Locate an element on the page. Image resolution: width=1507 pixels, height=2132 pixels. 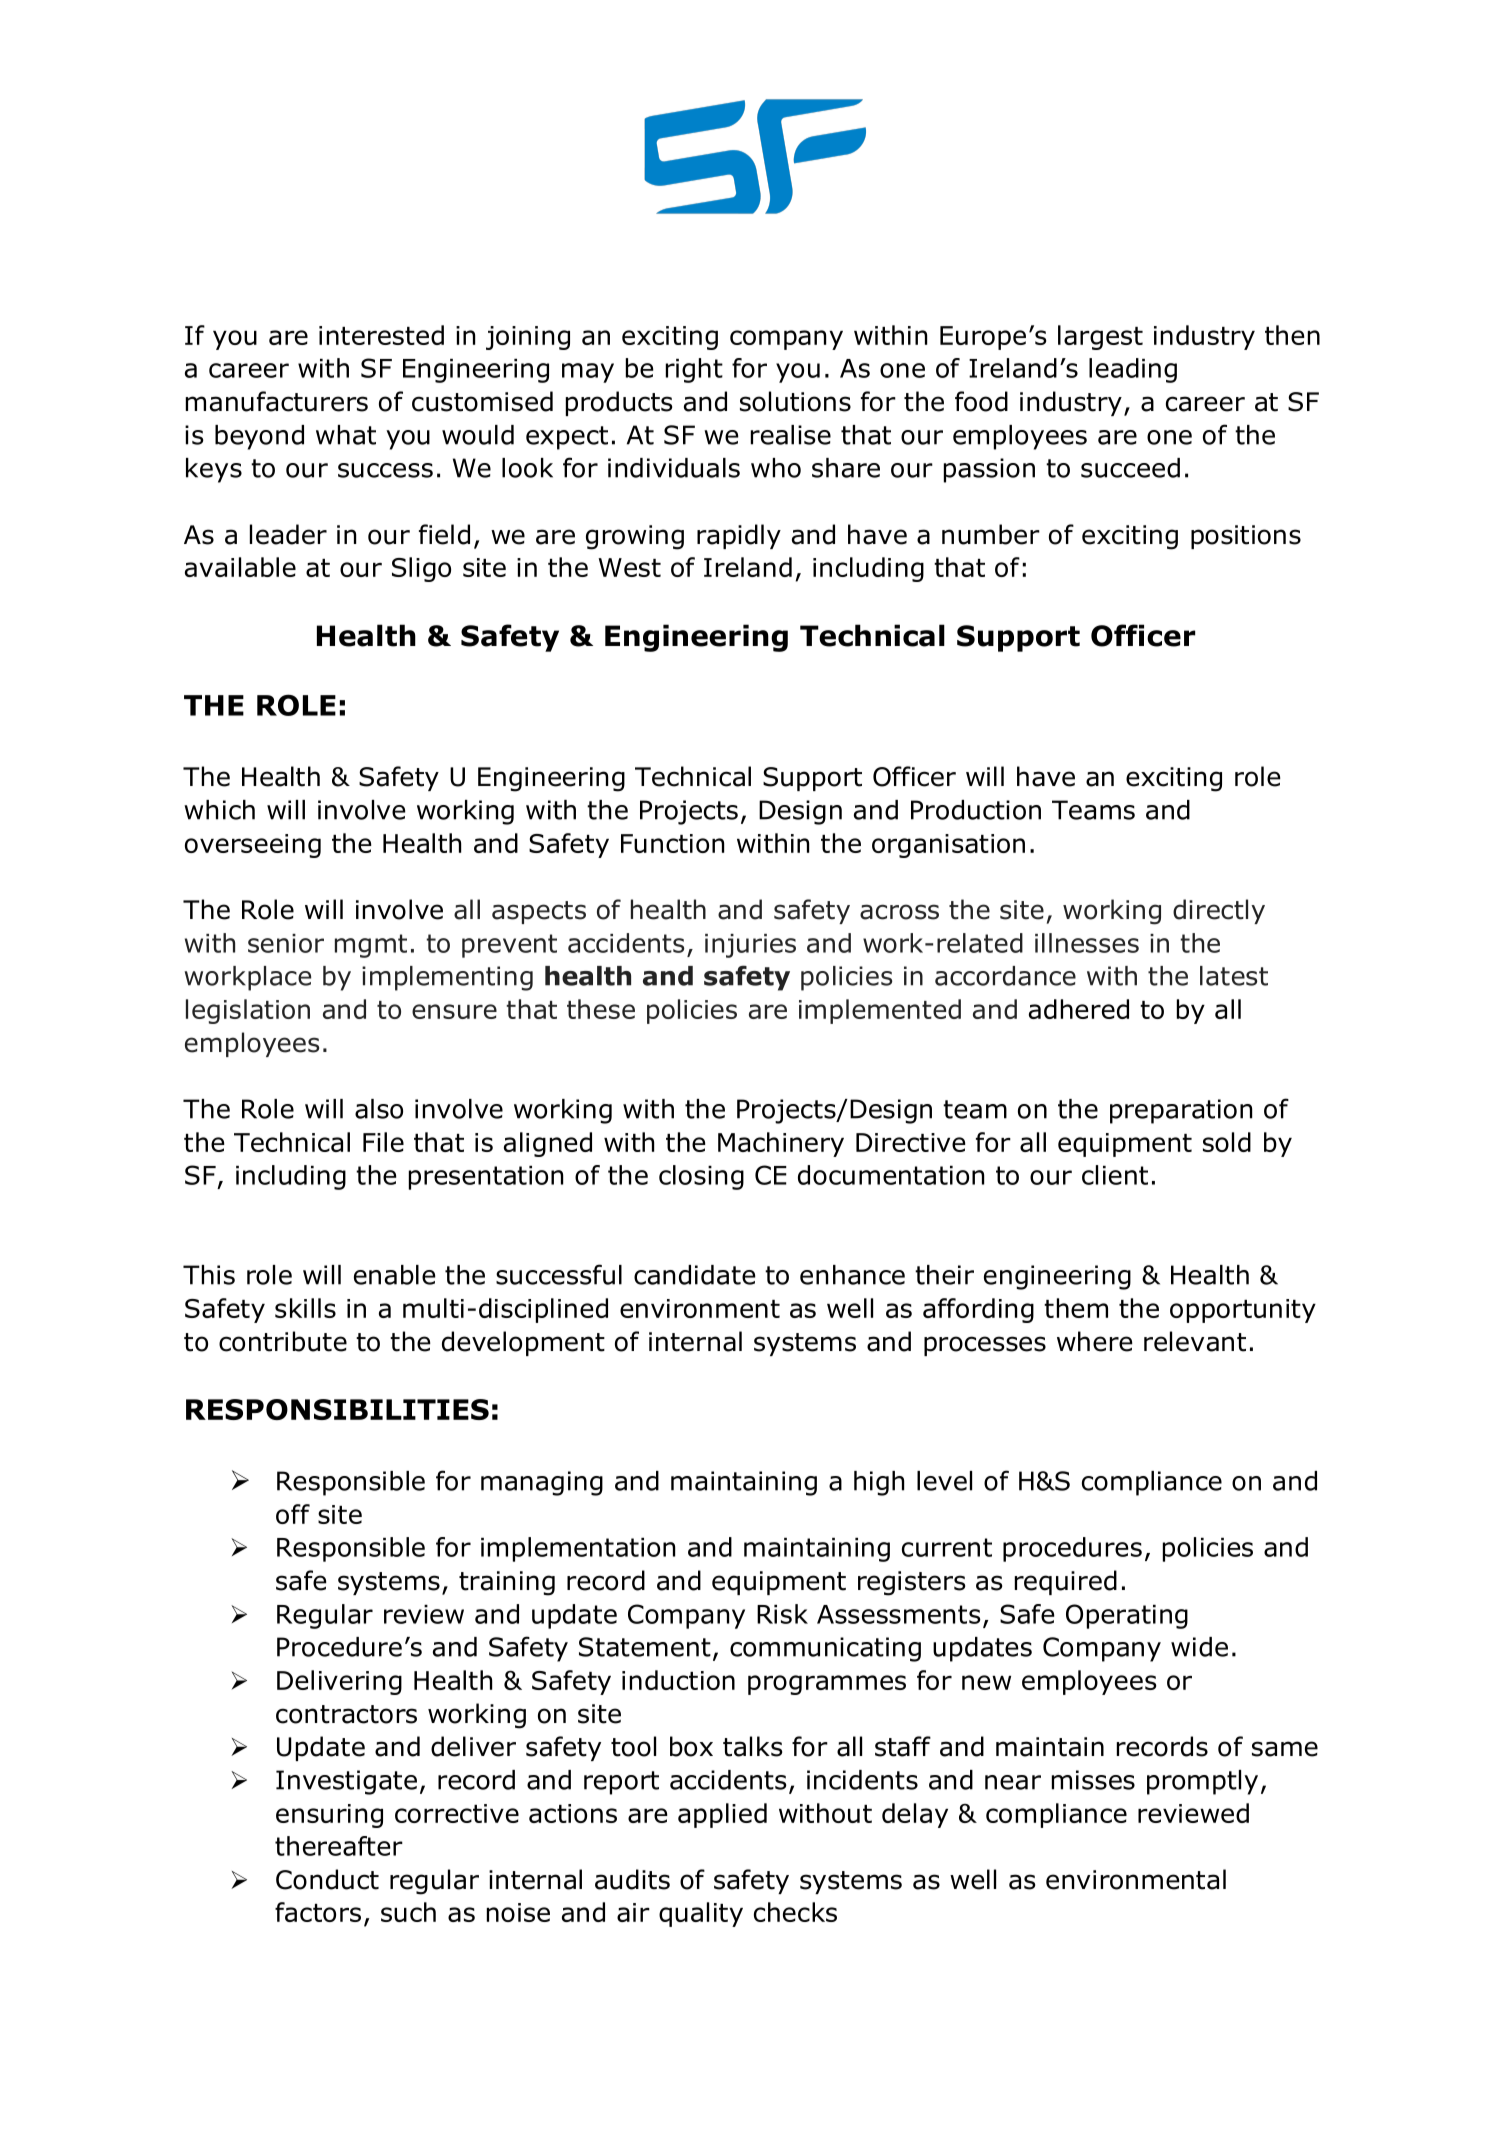
preparation is located at coordinates (1181, 1111).
